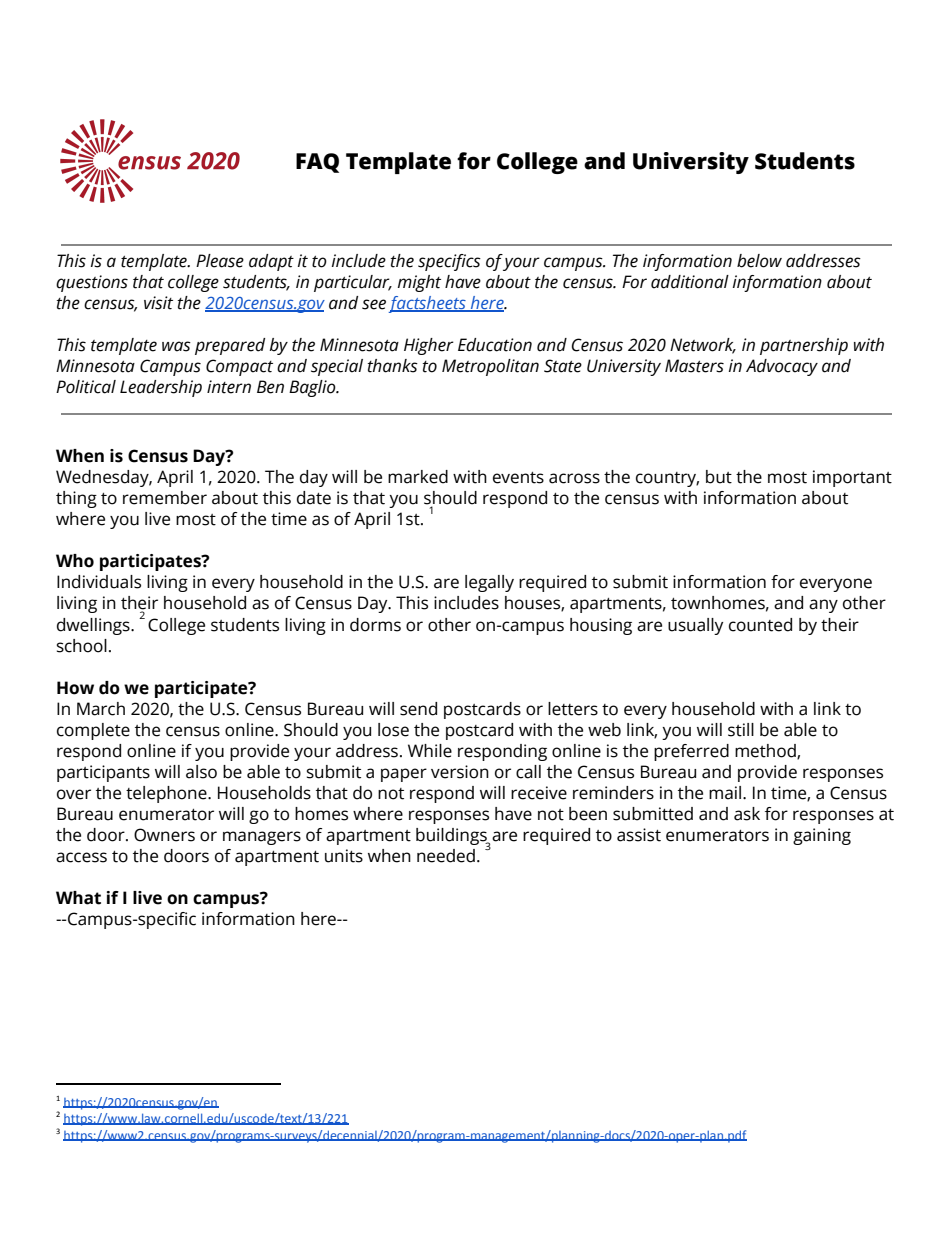 The image size is (952, 1233). Describe the element at coordinates (489, 583) in the page. I see `legally` at that location.
